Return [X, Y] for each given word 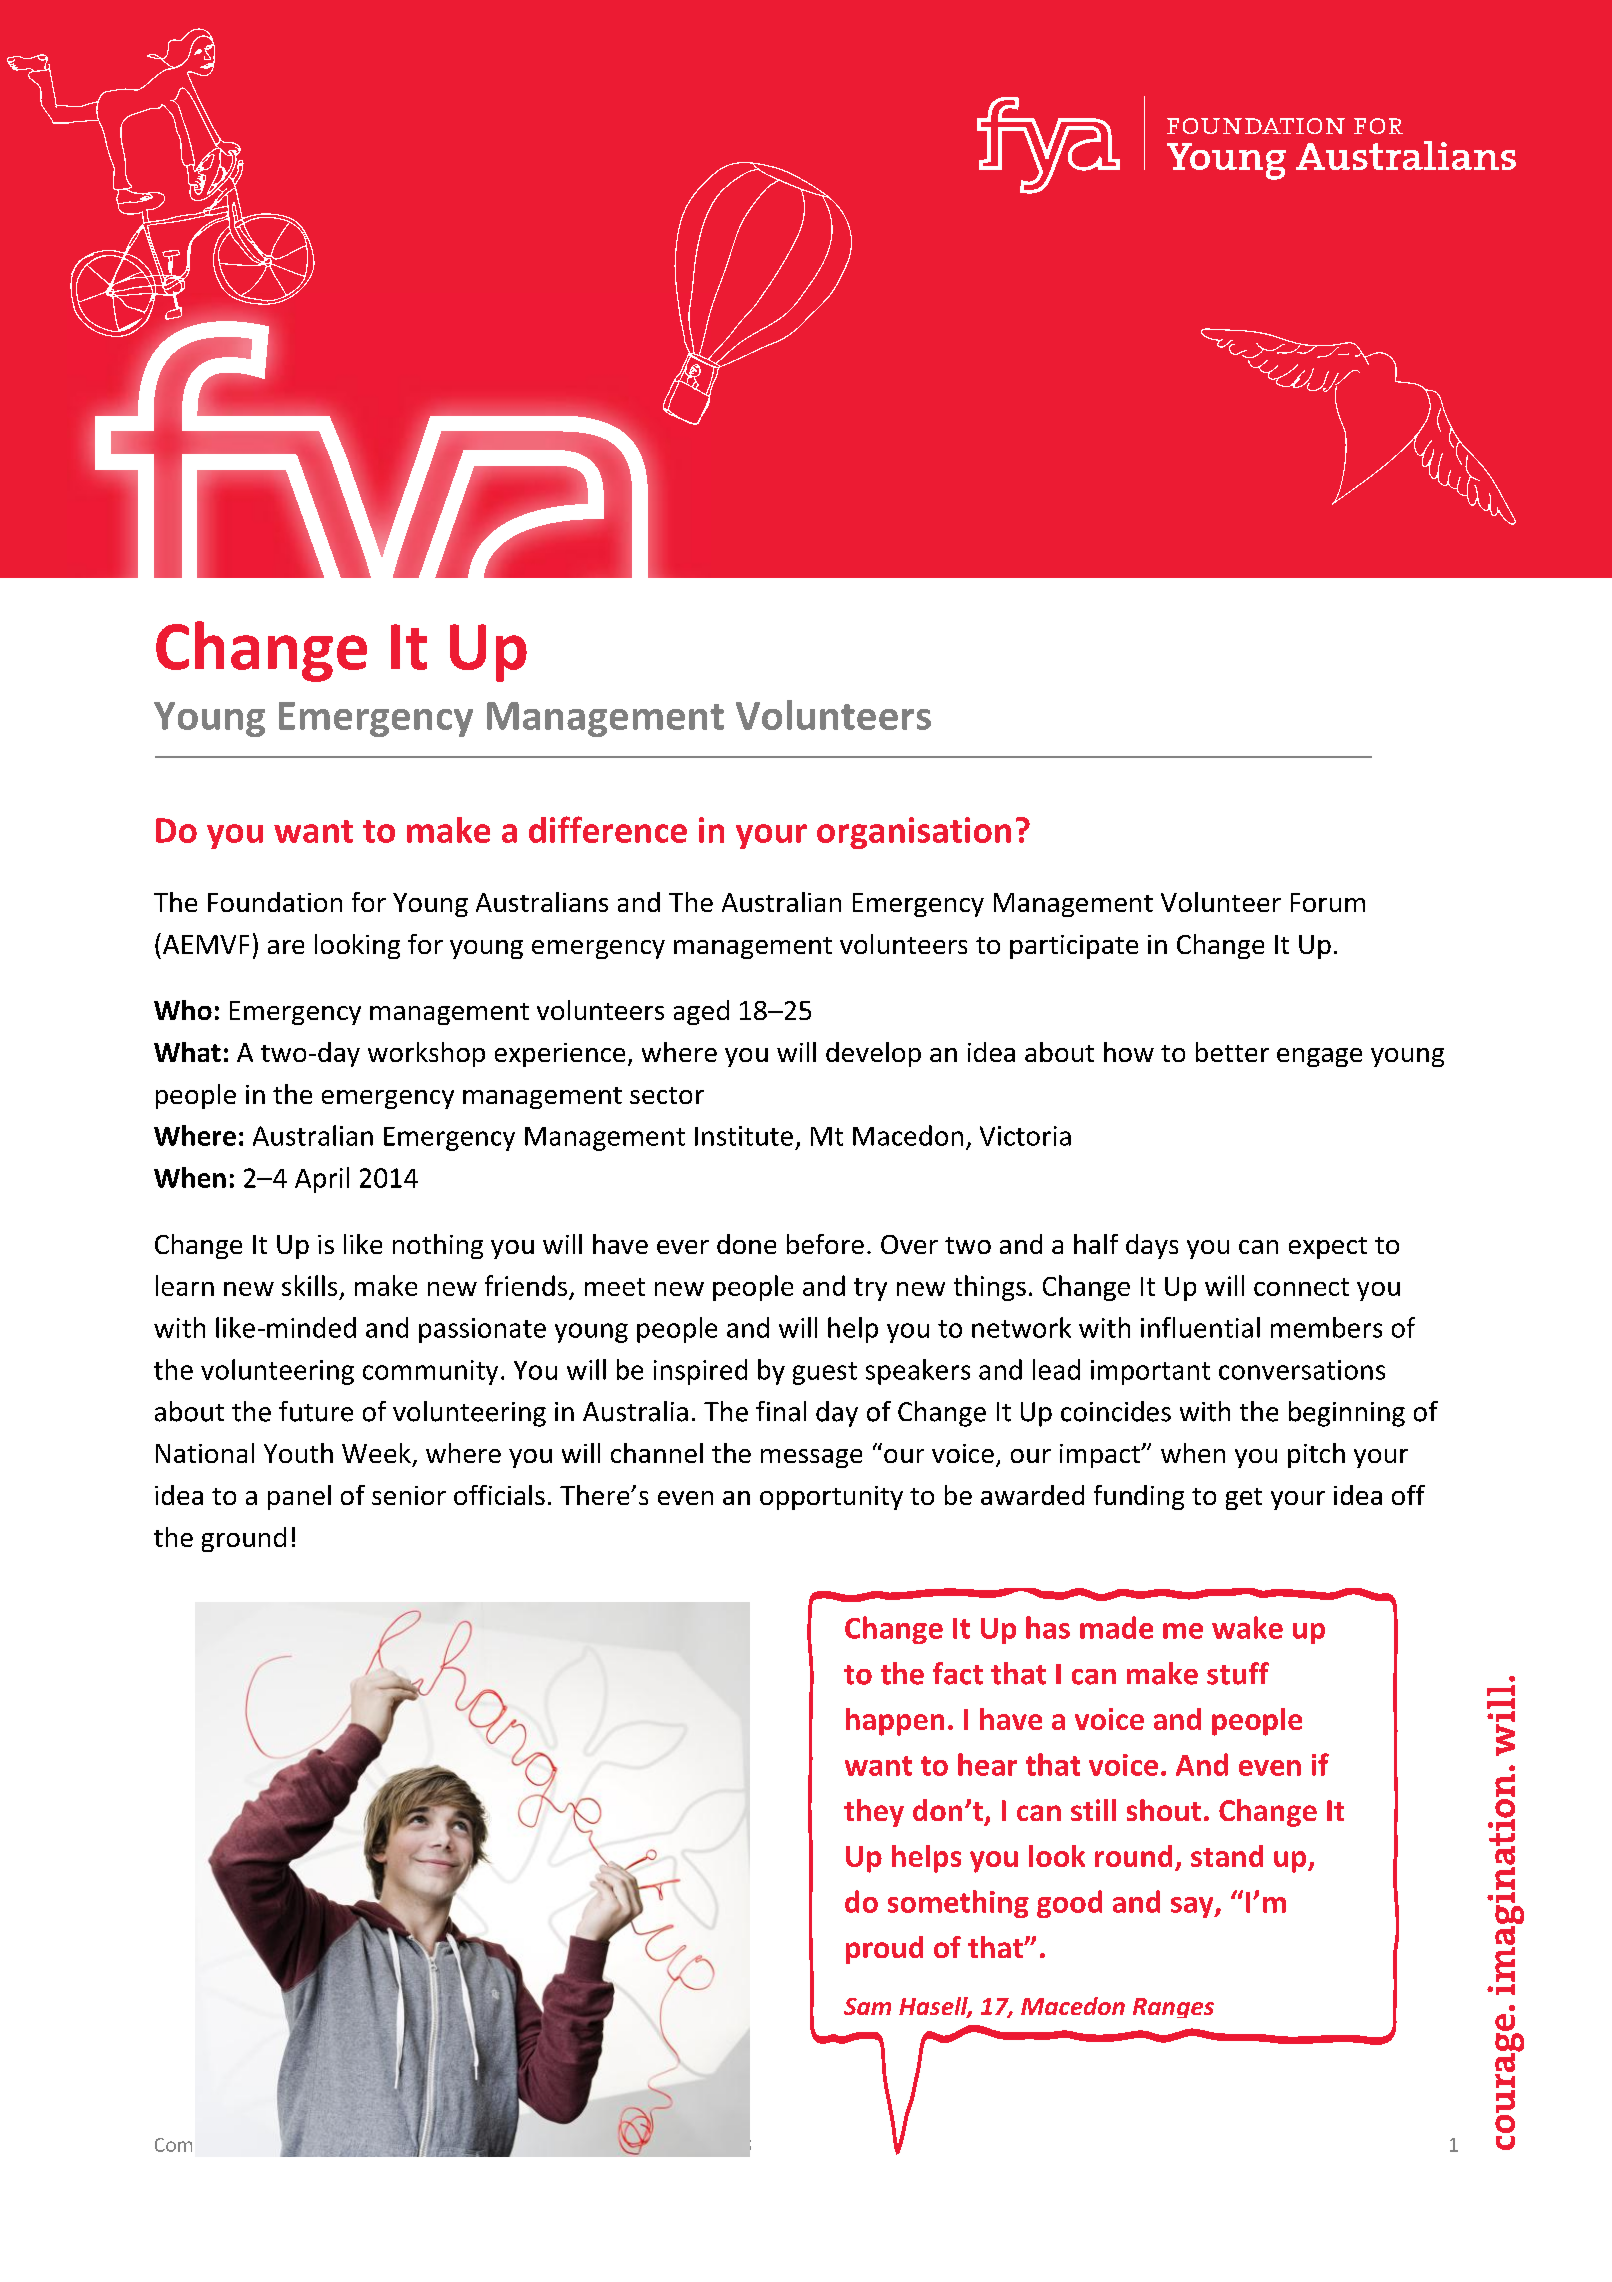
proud [884, 1950]
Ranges [1173, 2008]
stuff [1238, 1673]
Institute [744, 1136]
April [322, 1180]
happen [895, 1722]
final [781, 1411]
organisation [914, 833]
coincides [1116, 1411]
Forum [1328, 902]
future [316, 1411]
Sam [867, 2006]
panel [299, 1497]
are [286, 947]
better [1232, 1052]
